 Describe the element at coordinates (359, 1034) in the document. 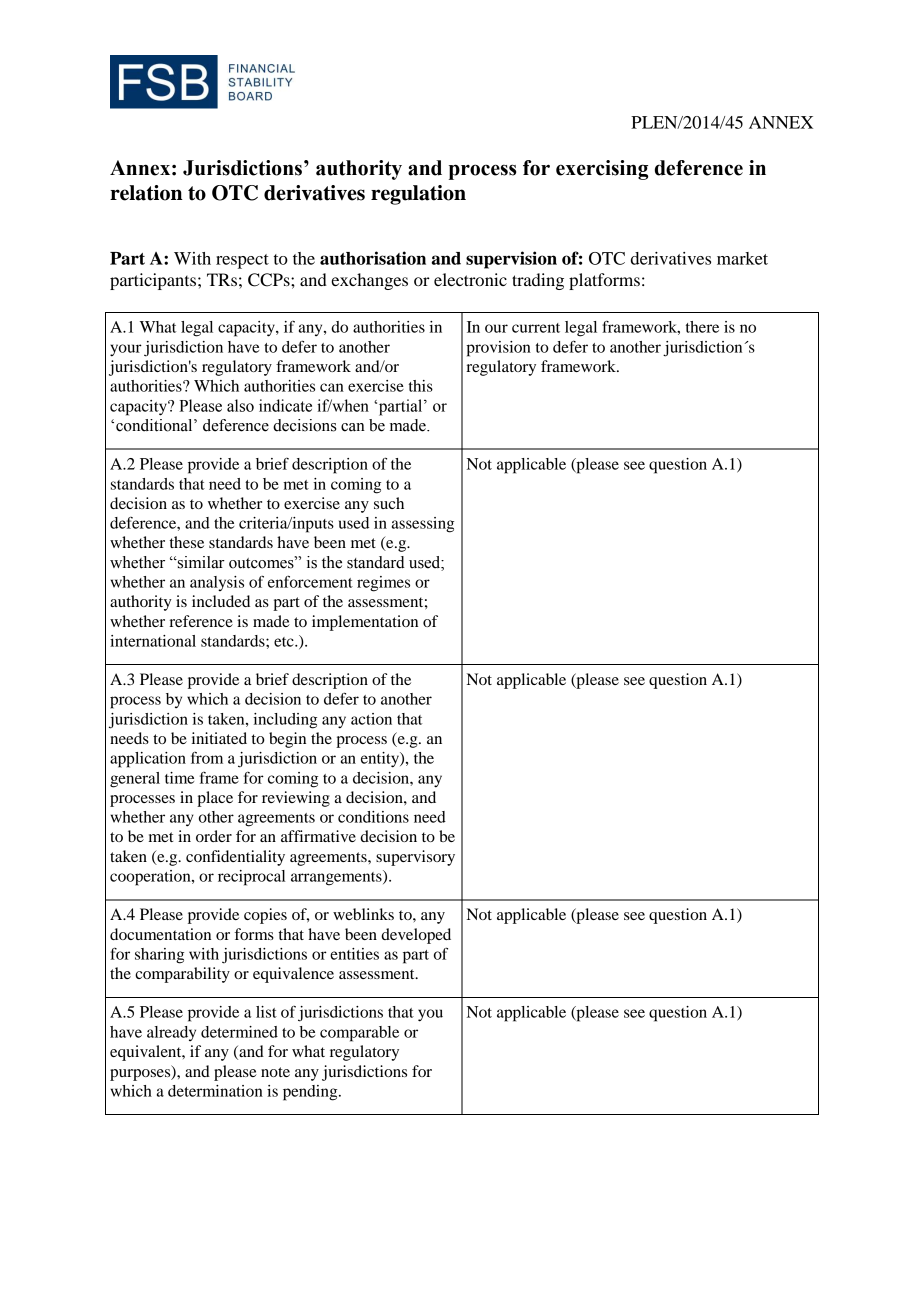

I see `comparable` at that location.
